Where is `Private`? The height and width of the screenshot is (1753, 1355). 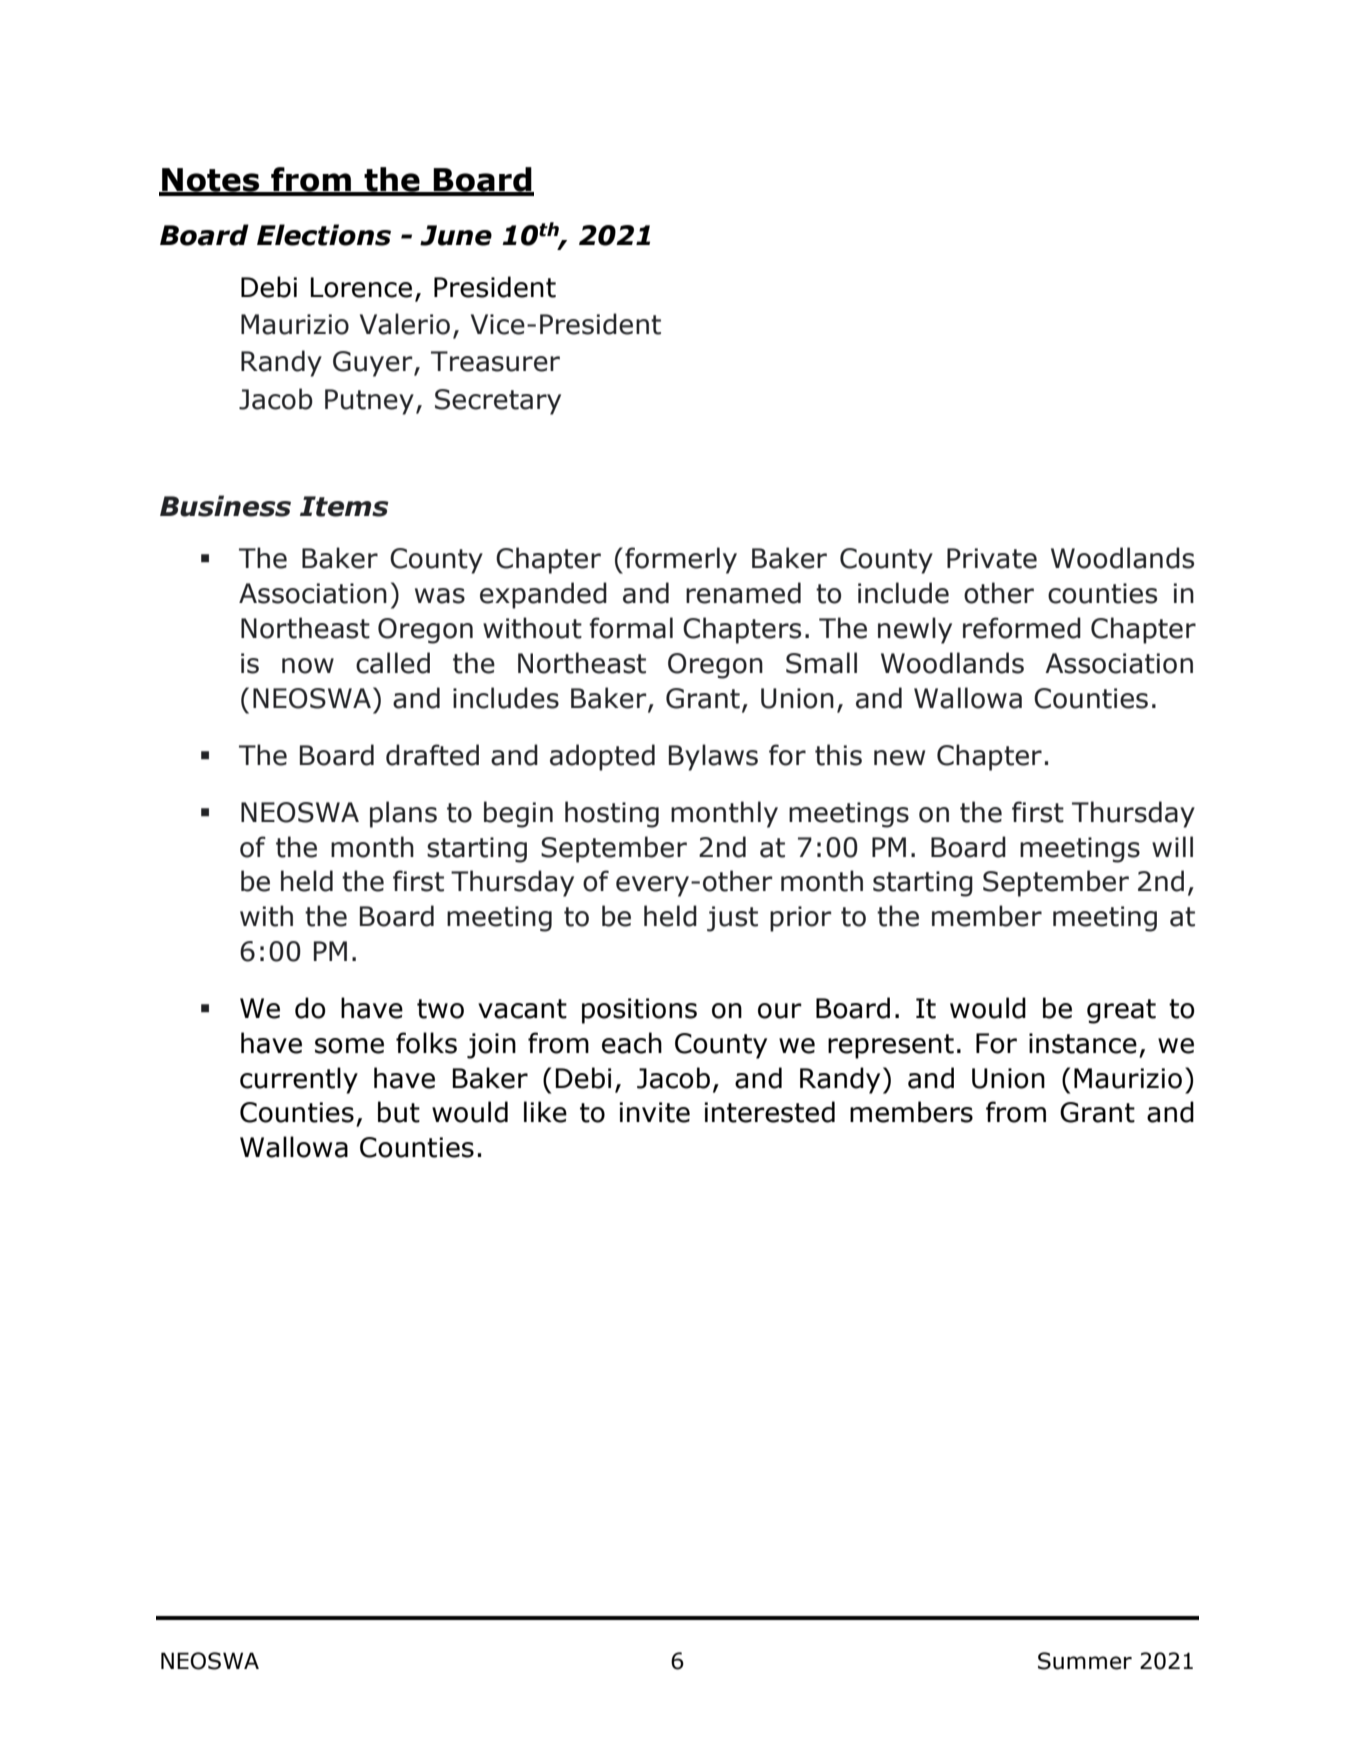
Private is located at coordinates (992, 558).
